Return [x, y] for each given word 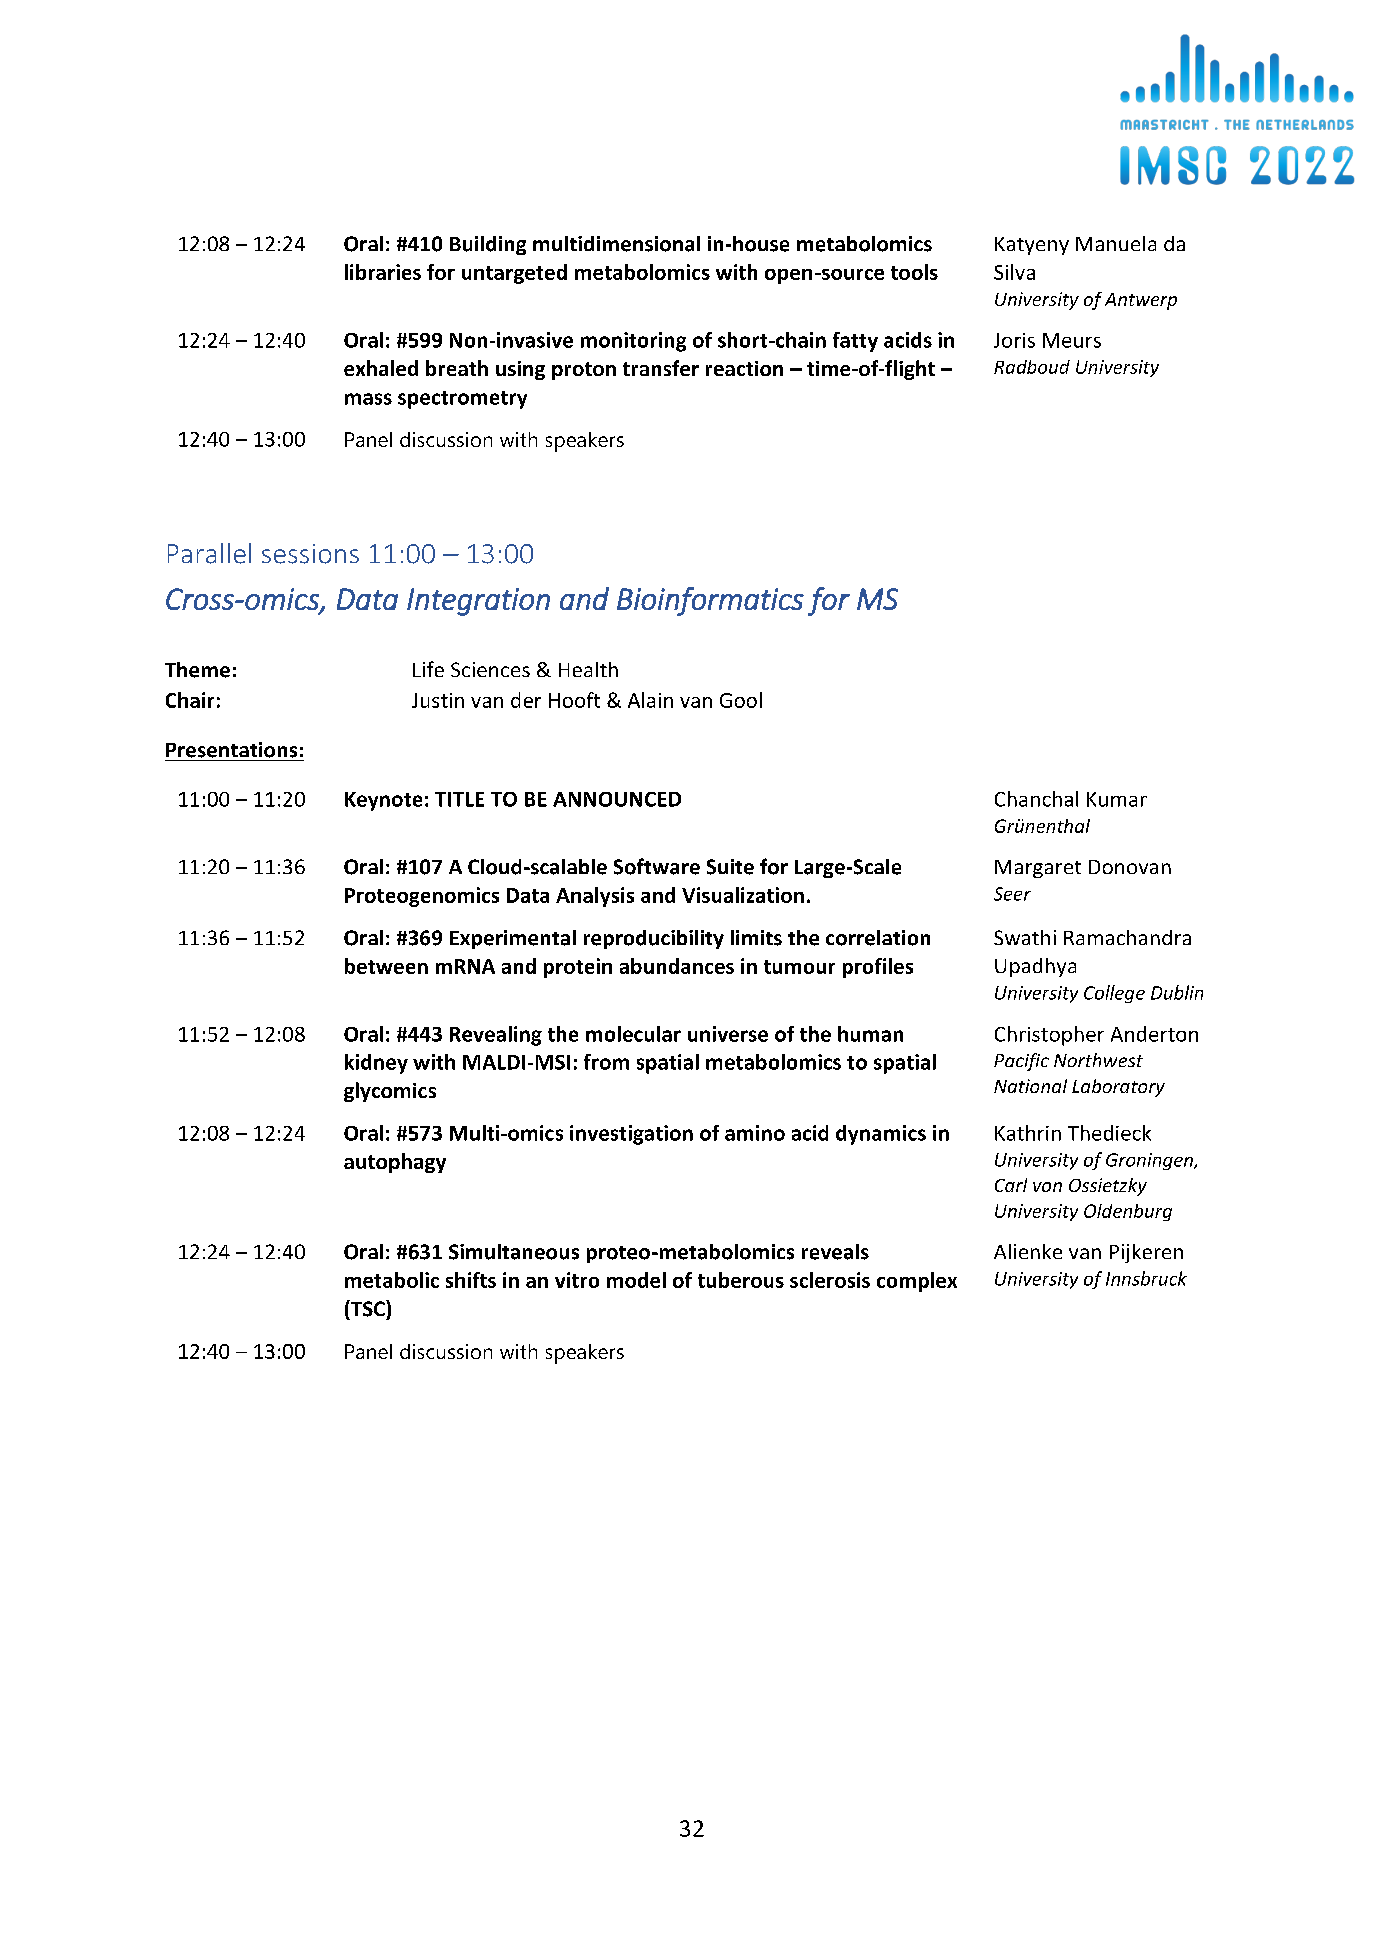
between [386, 966]
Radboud [1032, 367]
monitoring [633, 342]
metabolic [392, 1280]
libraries [383, 272]
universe [728, 1034]
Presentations [231, 750]
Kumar [1117, 799]
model [636, 1280]
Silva [1014, 272]
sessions [310, 554]
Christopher [1049, 1036]
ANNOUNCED [617, 799]
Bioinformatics [710, 601]
